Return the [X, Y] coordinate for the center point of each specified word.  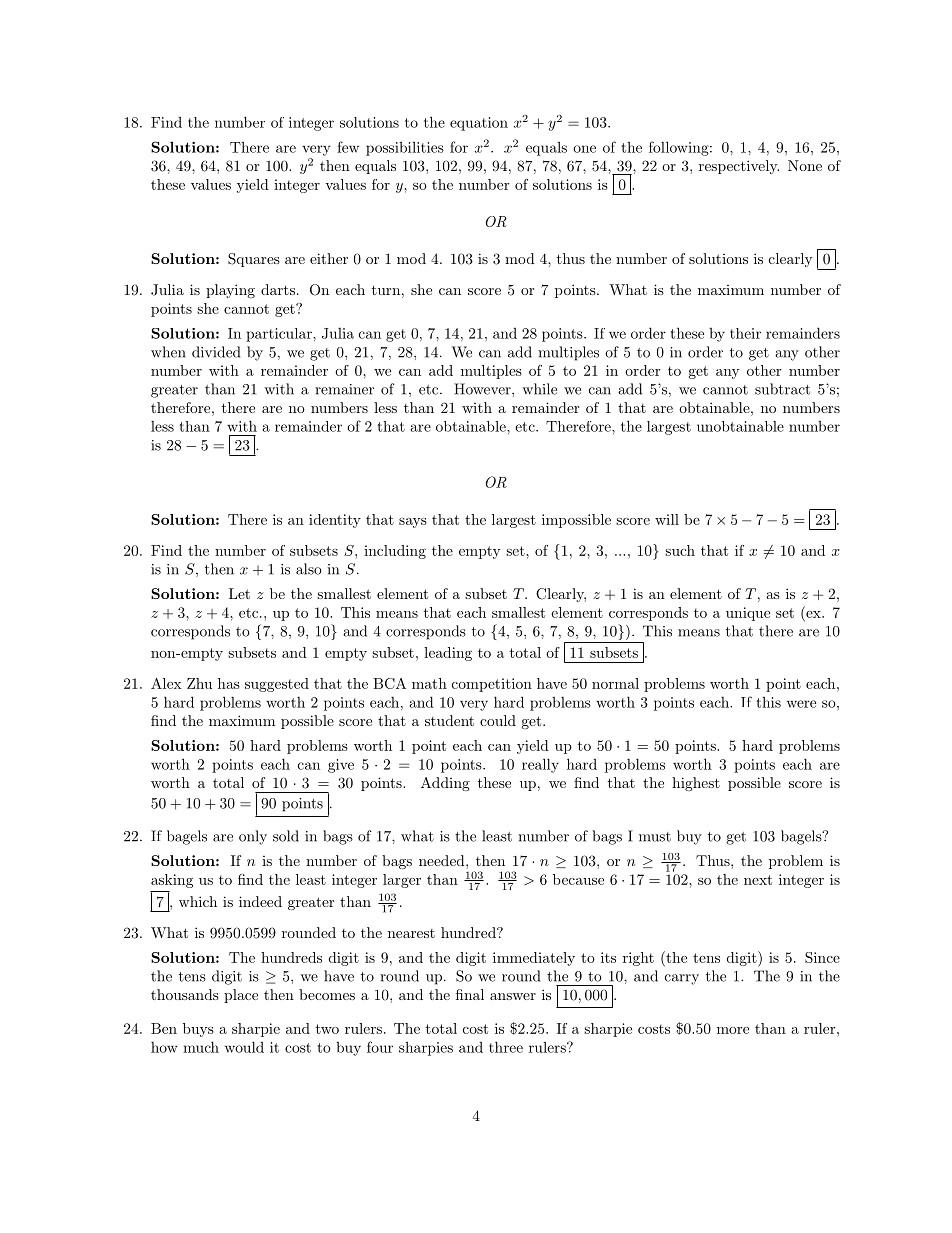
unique [748, 614]
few [348, 147]
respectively [739, 167]
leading [448, 654]
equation [479, 124]
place [241, 996]
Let [239, 593]
